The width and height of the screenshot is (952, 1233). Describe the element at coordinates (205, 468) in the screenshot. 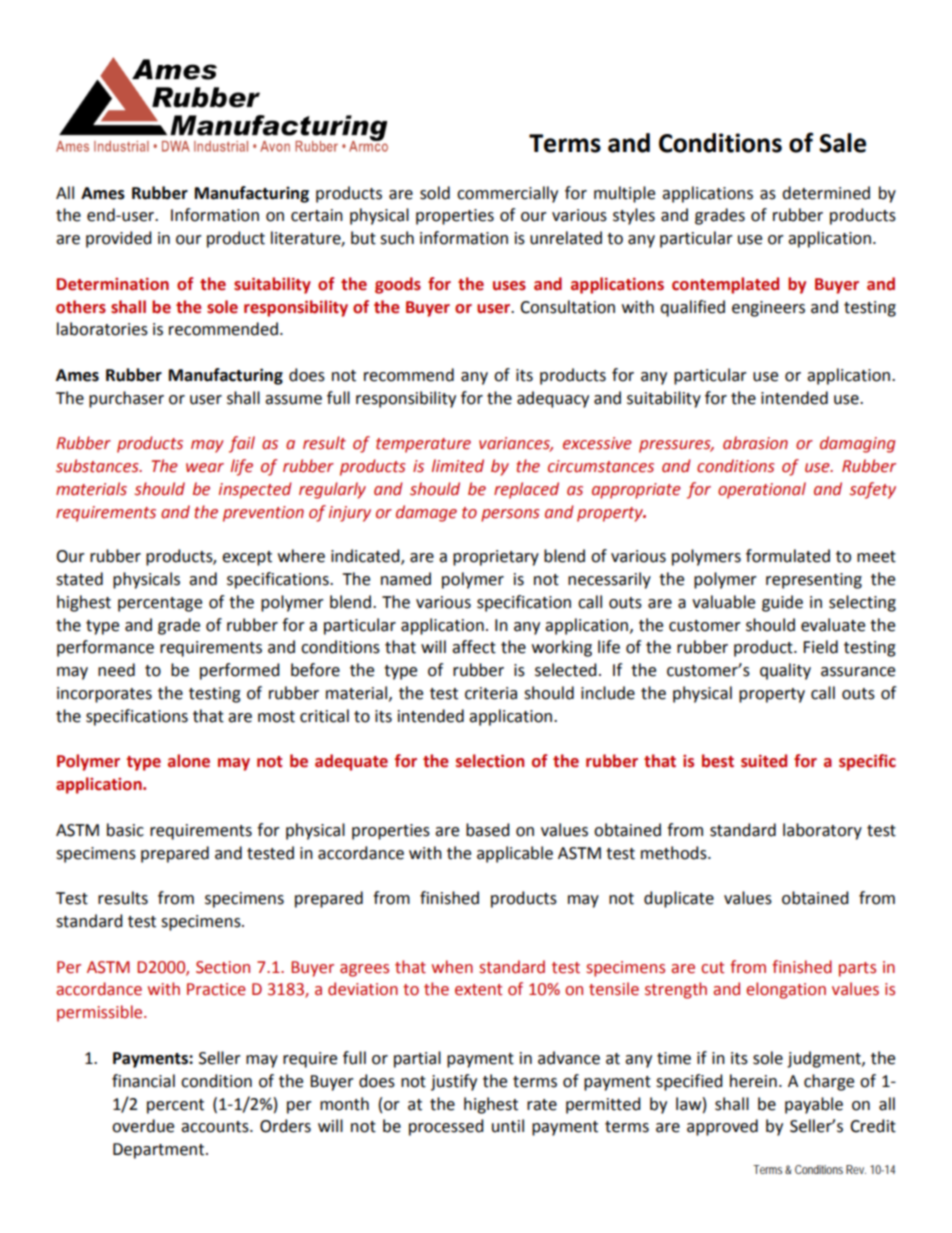

I see `wear` at that location.
